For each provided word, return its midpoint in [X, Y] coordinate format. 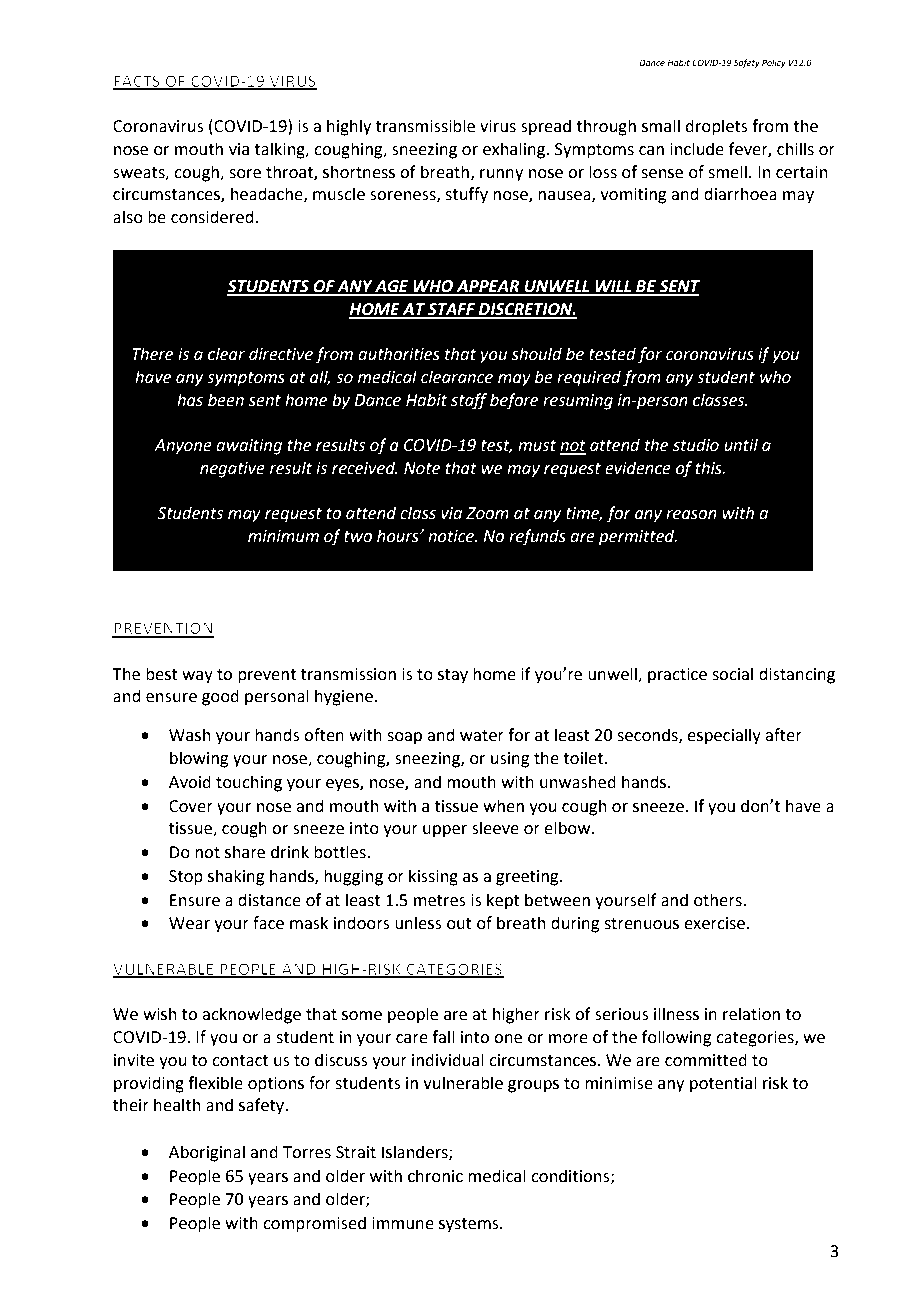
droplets [716, 127]
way [197, 677]
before [514, 401]
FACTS [138, 82]
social [732, 674]
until [741, 445]
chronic [435, 1176]
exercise [714, 923]
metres [440, 901]
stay [453, 676]
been [226, 400]
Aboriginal [207, 1153]
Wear [189, 923]
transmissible [425, 126]
